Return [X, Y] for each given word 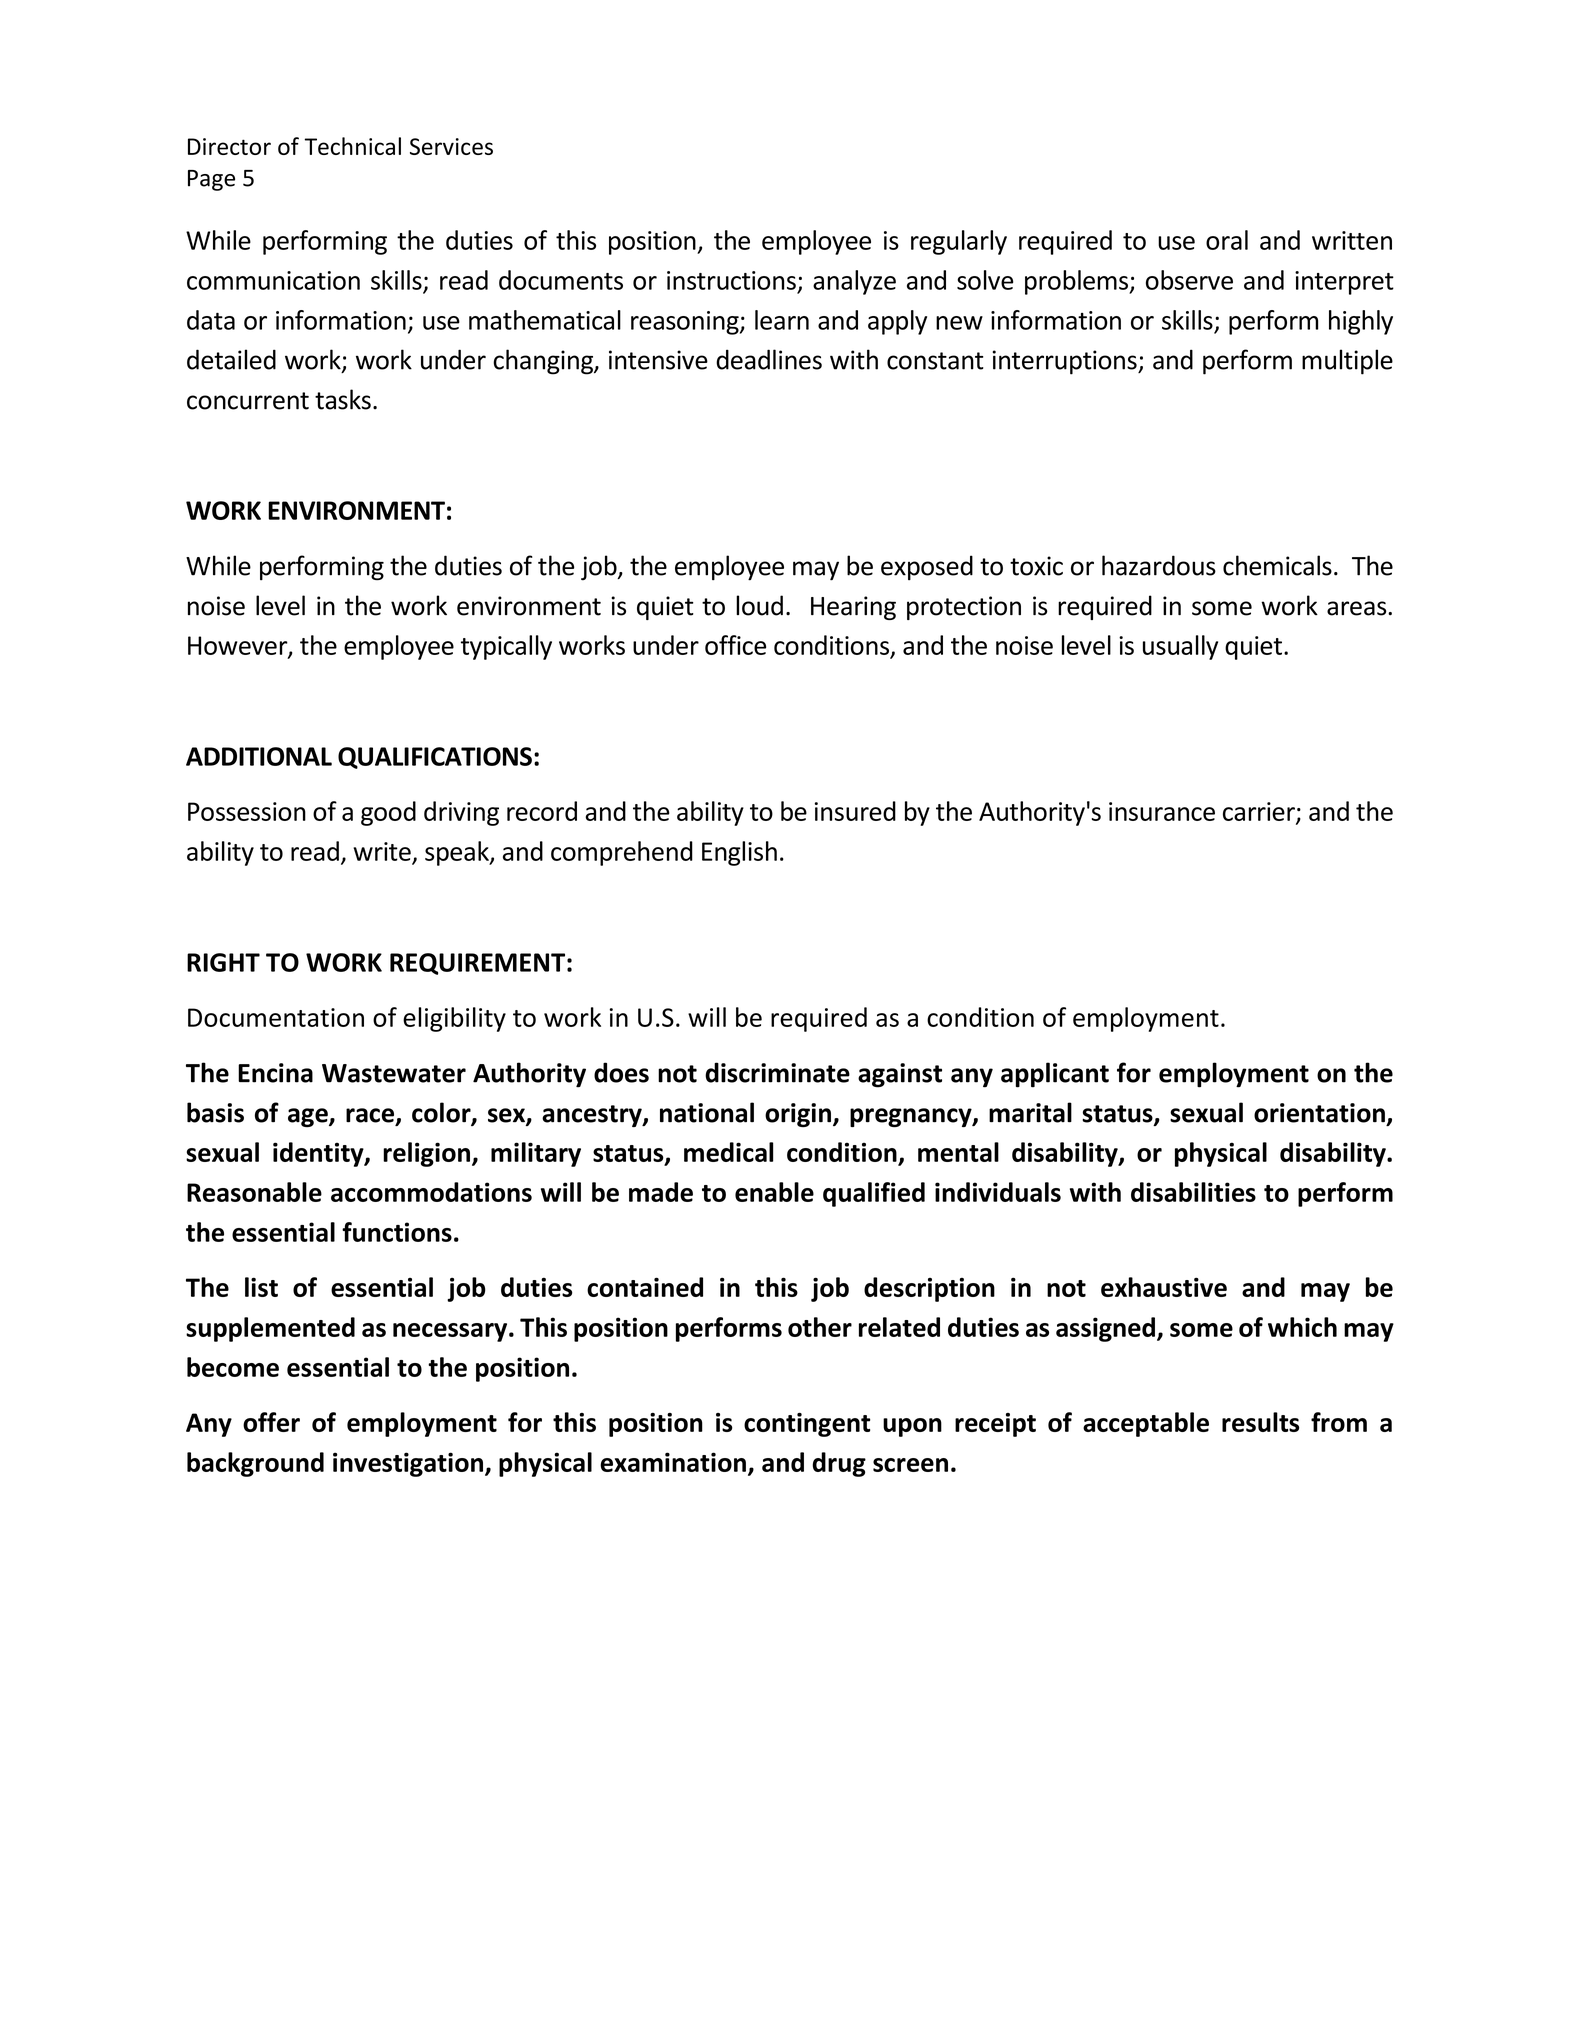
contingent [807, 1425]
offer [271, 1422]
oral [1227, 240]
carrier [1260, 812]
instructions [731, 280]
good [388, 813]
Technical [353, 146]
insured [855, 811]
